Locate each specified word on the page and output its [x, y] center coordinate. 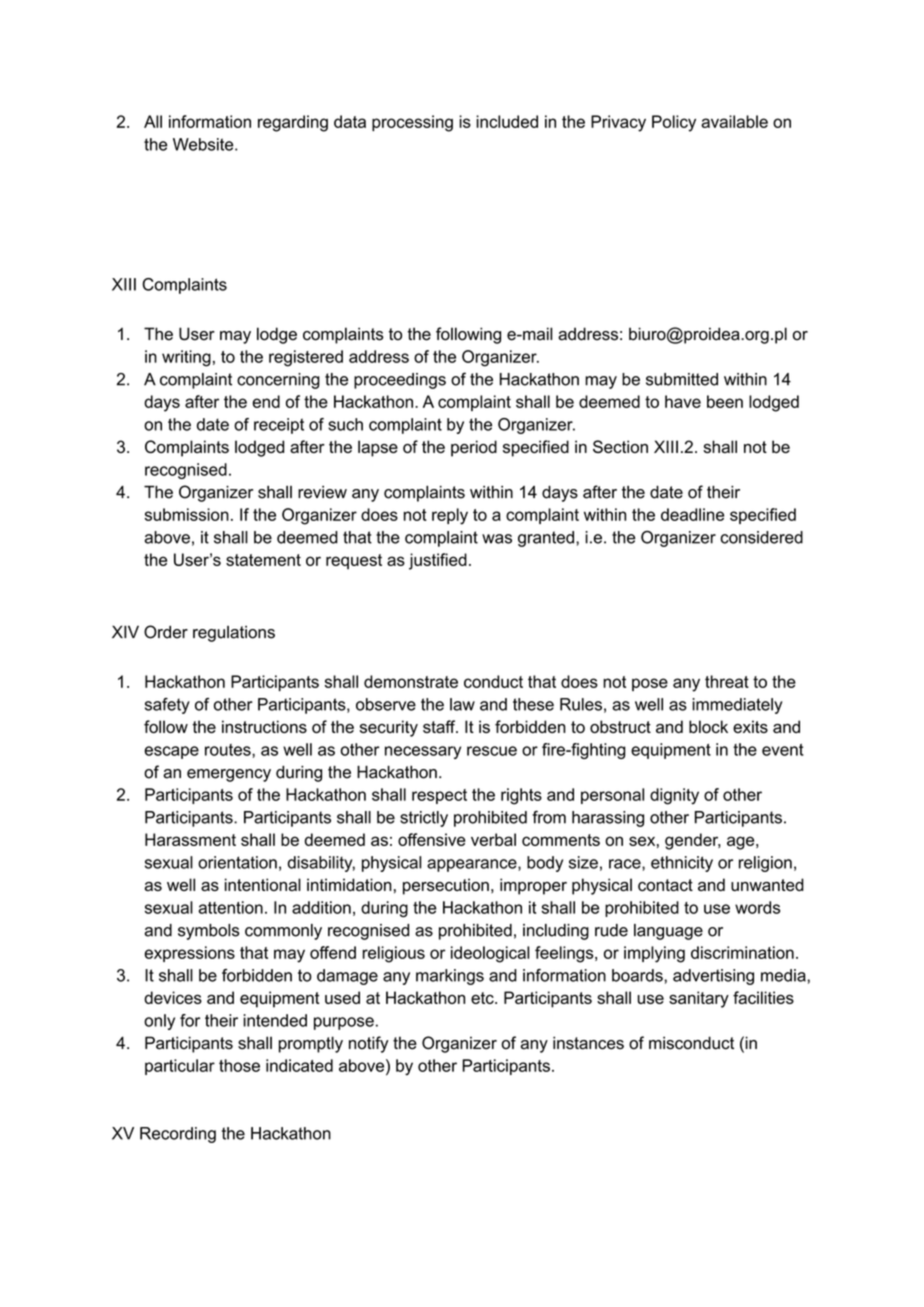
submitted [682, 379]
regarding [293, 123]
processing [412, 123]
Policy [674, 123]
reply [450, 516]
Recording [178, 1135]
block [708, 726]
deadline [692, 514]
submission [187, 514]
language [668, 932]
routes [229, 750]
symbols [208, 932]
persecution [446, 886]
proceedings [400, 381]
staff [440, 726]
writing [186, 358]
